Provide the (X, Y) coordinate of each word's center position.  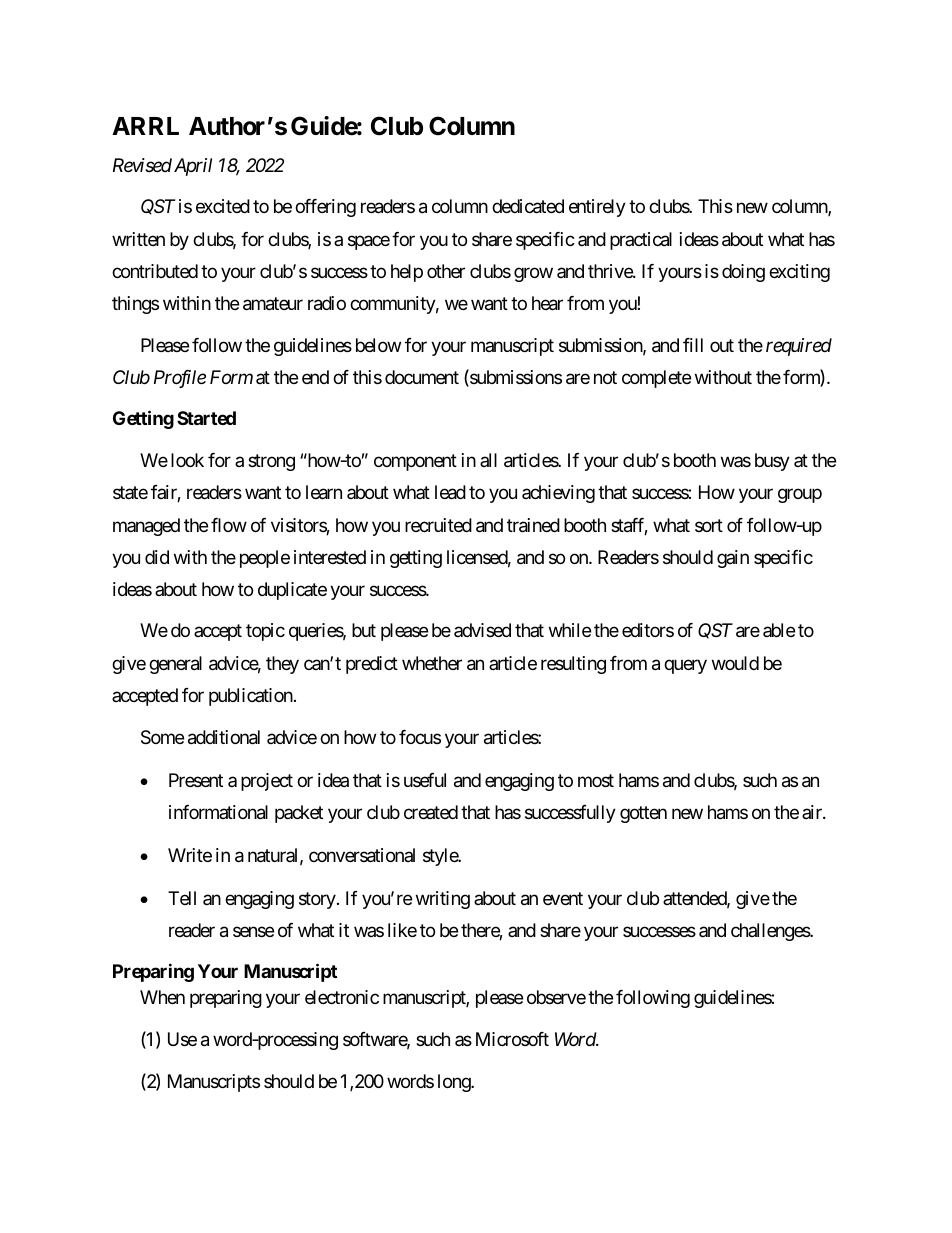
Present (196, 780)
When (162, 997)
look (187, 460)
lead (450, 492)
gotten (643, 814)
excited (223, 206)
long (455, 1083)
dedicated (528, 206)
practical (641, 241)
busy (772, 462)
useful (425, 780)
